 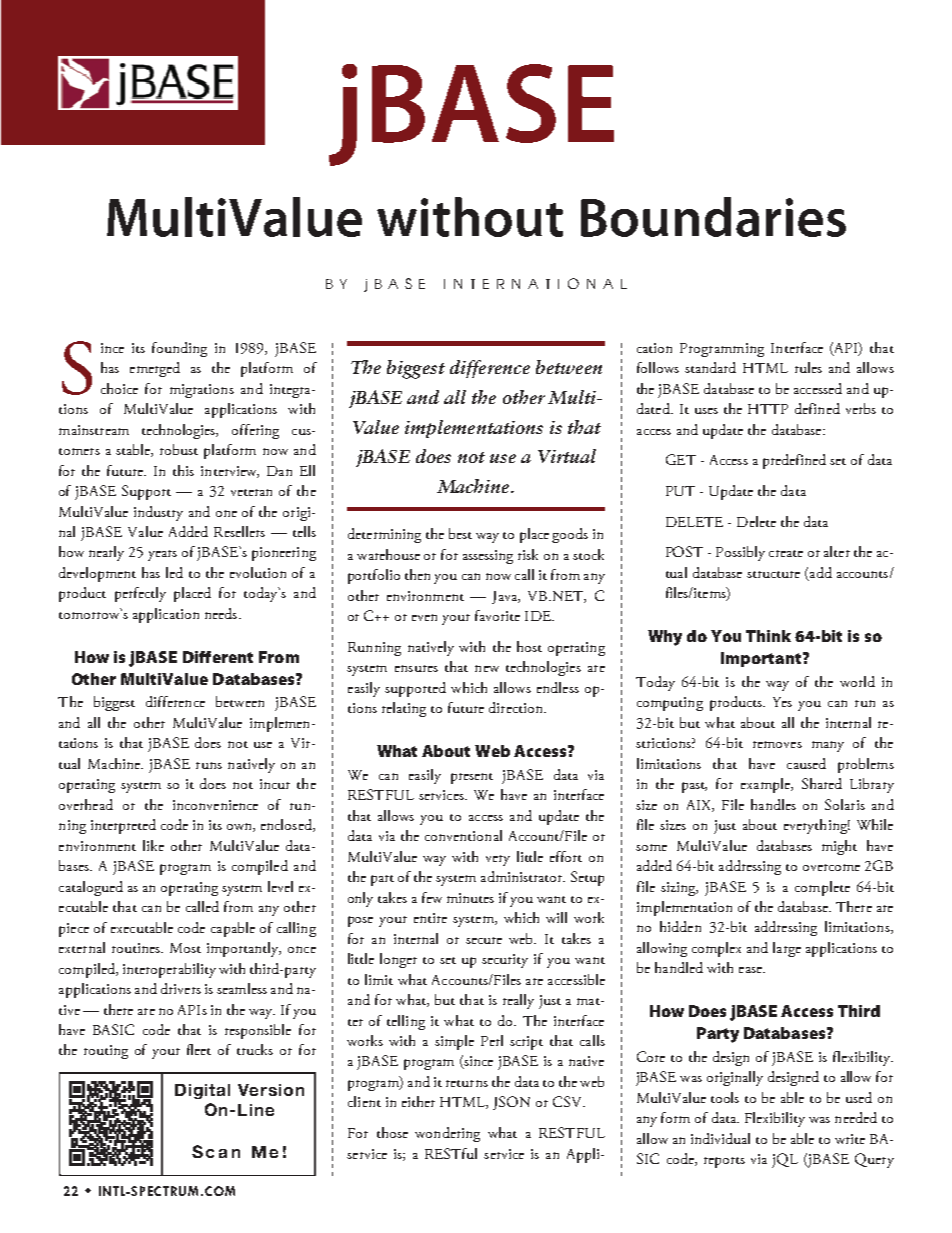 What do you see at coordinates (487, 668) in the page?
I see `new` at bounding box center [487, 668].
